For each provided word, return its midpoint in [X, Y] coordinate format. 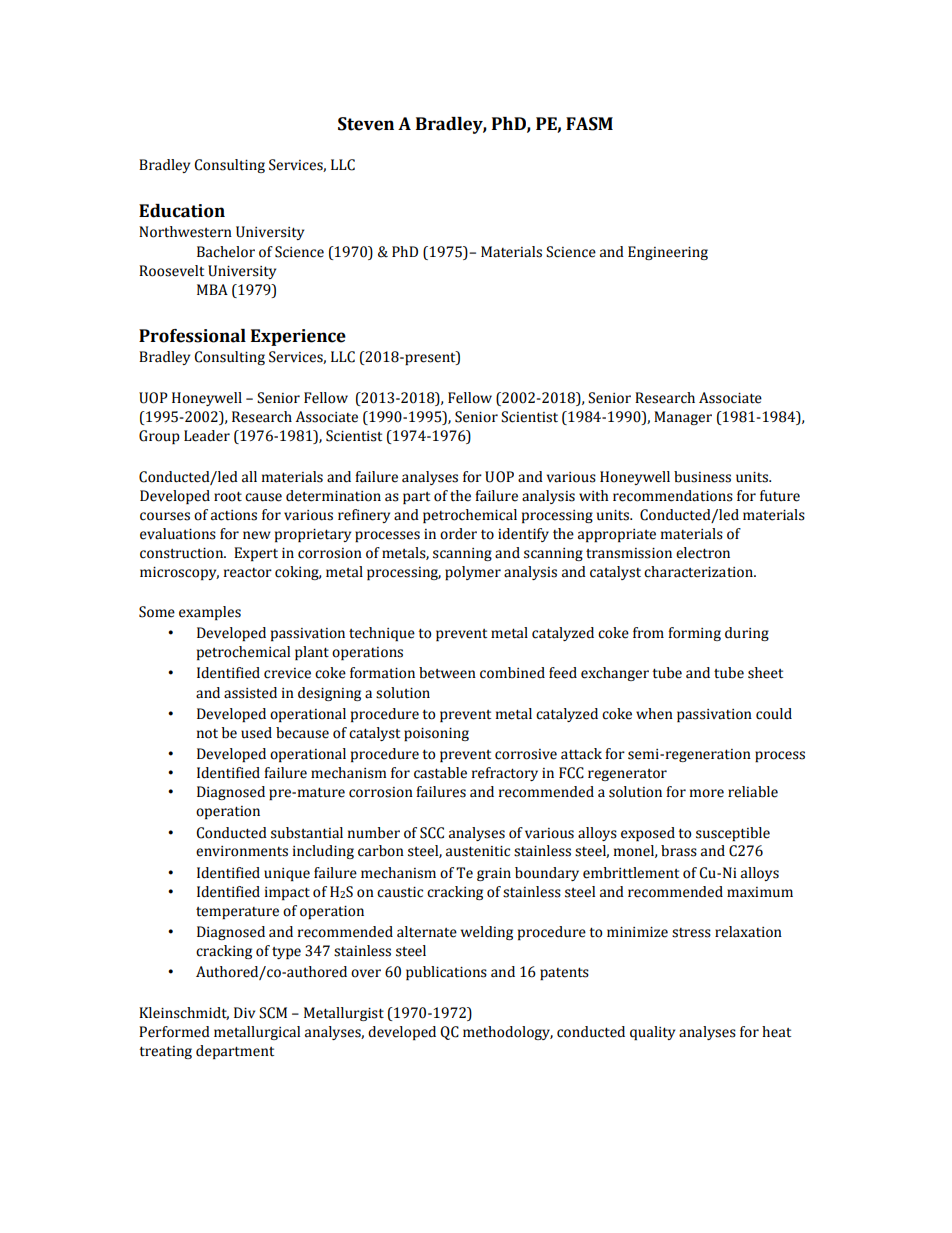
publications [446, 973]
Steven [366, 124]
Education [182, 211]
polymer [473, 573]
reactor [248, 573]
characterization [699, 572]
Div [244, 1013]
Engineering [668, 253]
